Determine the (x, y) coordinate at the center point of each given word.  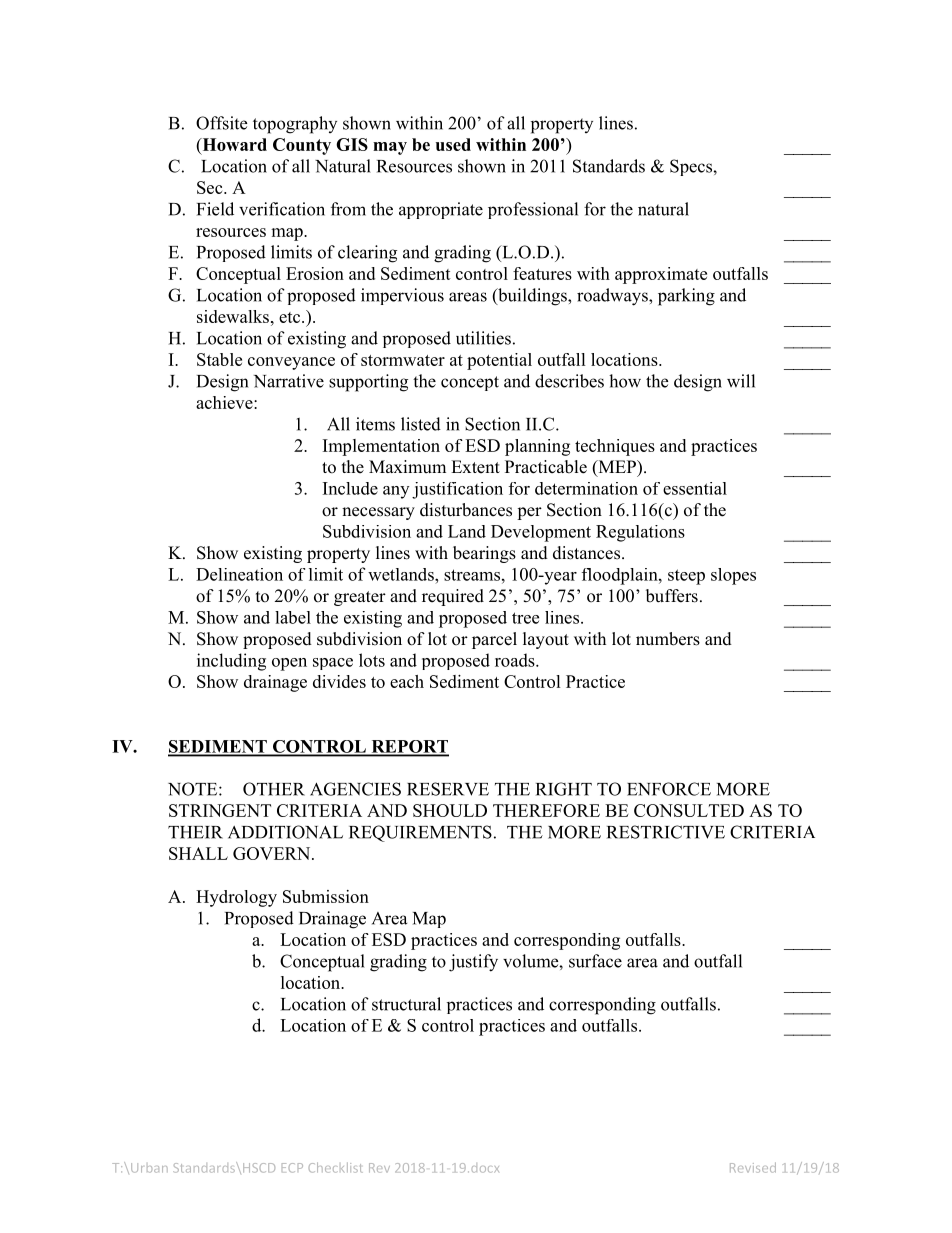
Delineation (239, 574)
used (453, 144)
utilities (483, 338)
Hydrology (236, 898)
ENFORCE (669, 789)
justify (473, 963)
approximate (661, 275)
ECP (292, 1168)
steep (686, 577)
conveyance (291, 363)
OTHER (274, 789)
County (302, 146)
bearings (484, 554)
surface (595, 961)
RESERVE (448, 789)
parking (686, 297)
